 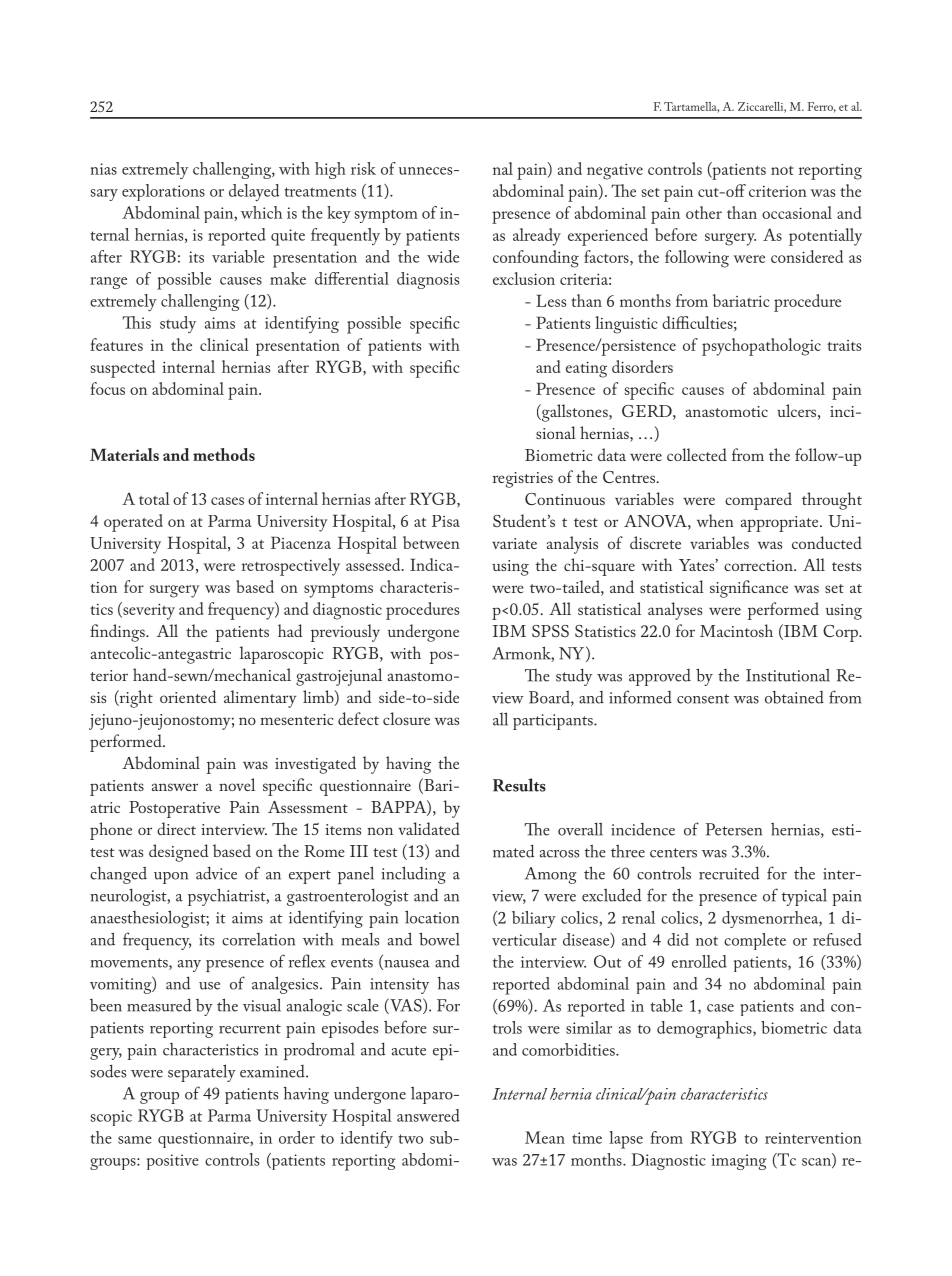 What do you see at coordinates (135, 1140) in the page?
I see `same` at bounding box center [135, 1140].
